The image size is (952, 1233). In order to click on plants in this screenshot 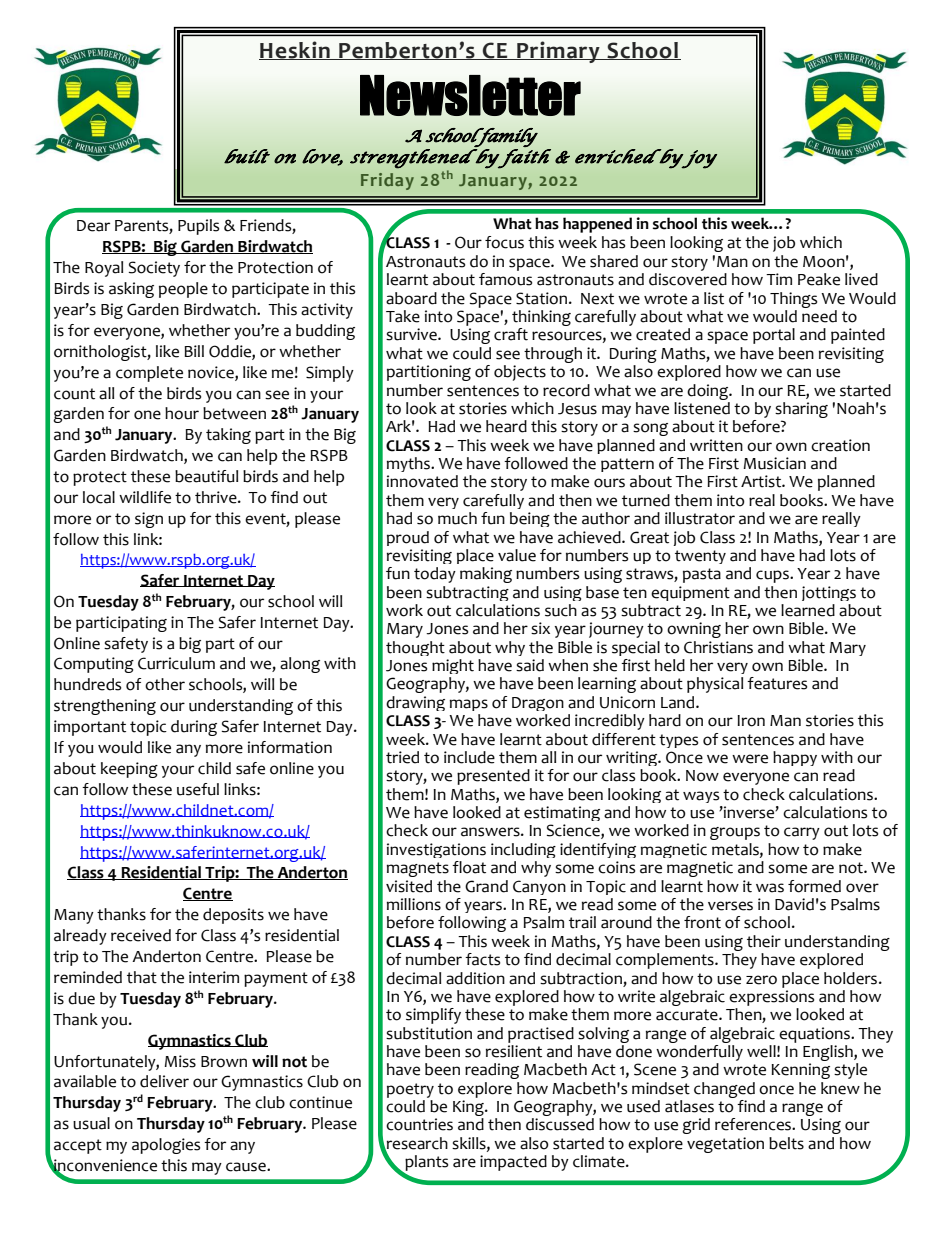, I will do `click(425, 1164)`.
